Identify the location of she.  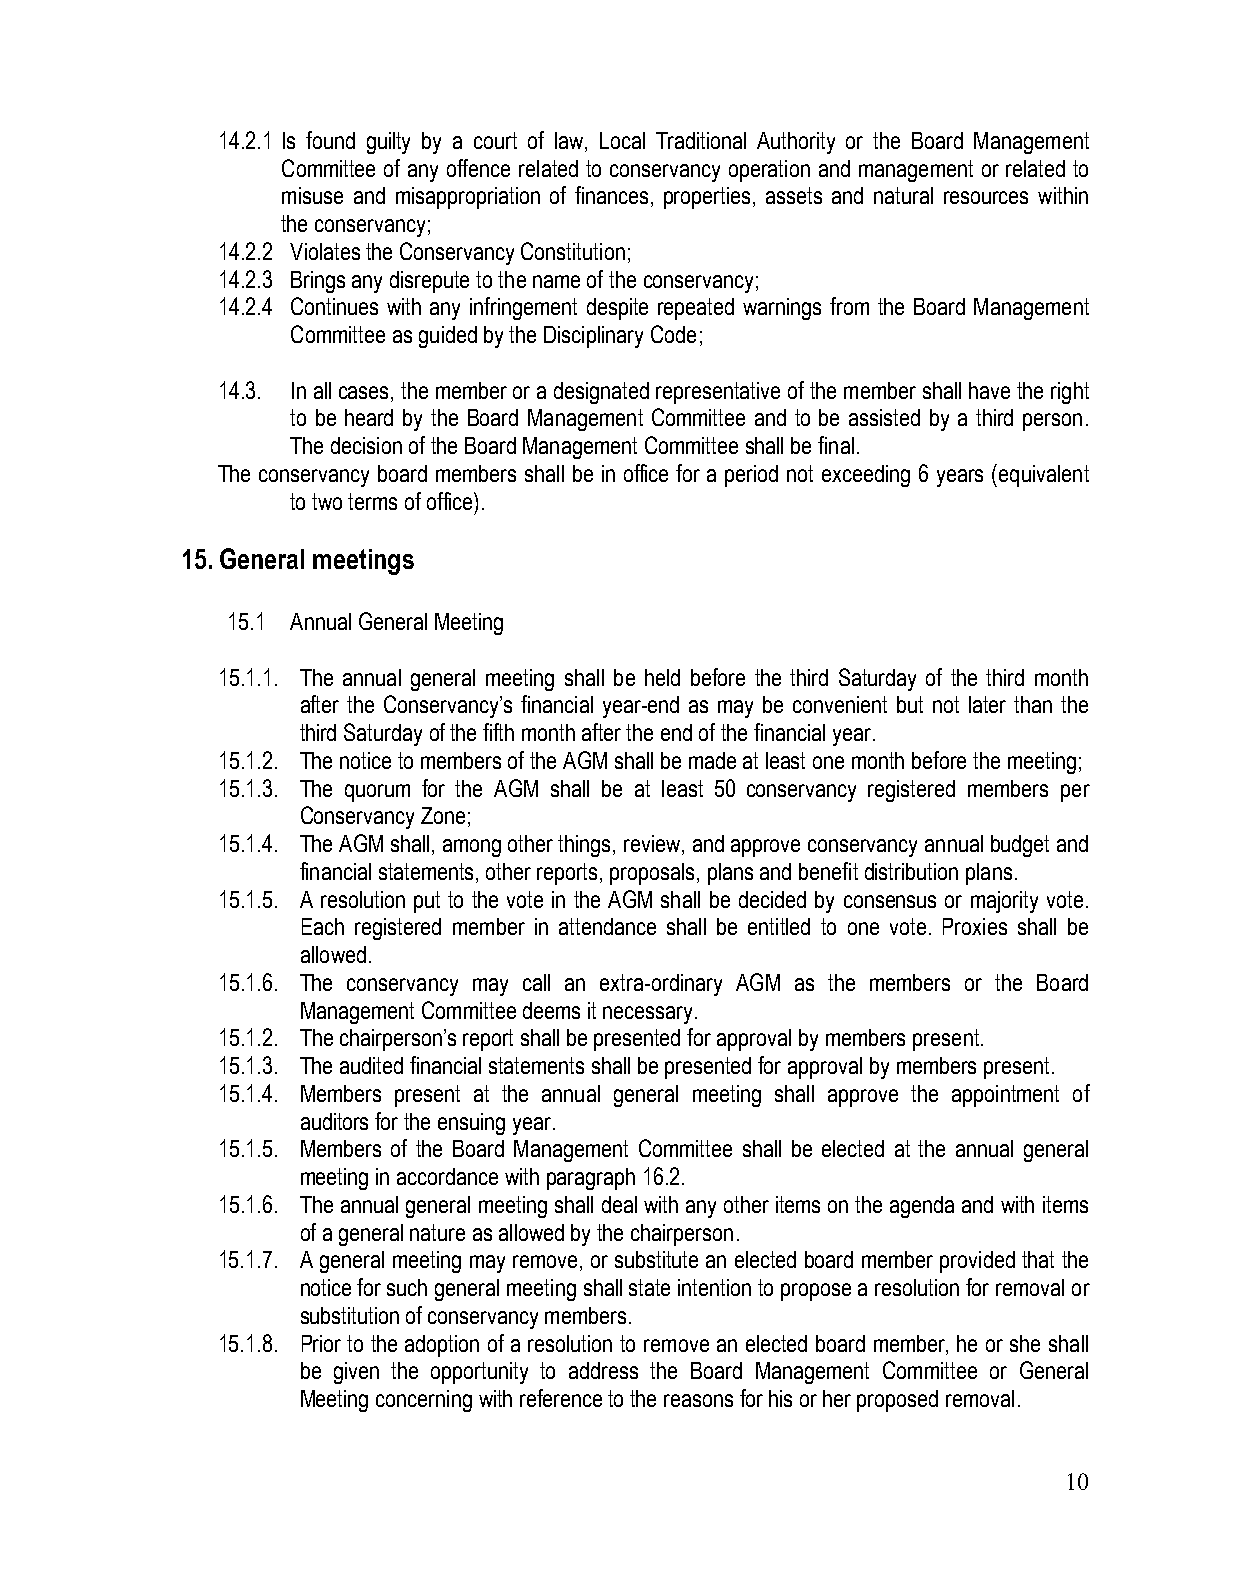
(1025, 1343).
